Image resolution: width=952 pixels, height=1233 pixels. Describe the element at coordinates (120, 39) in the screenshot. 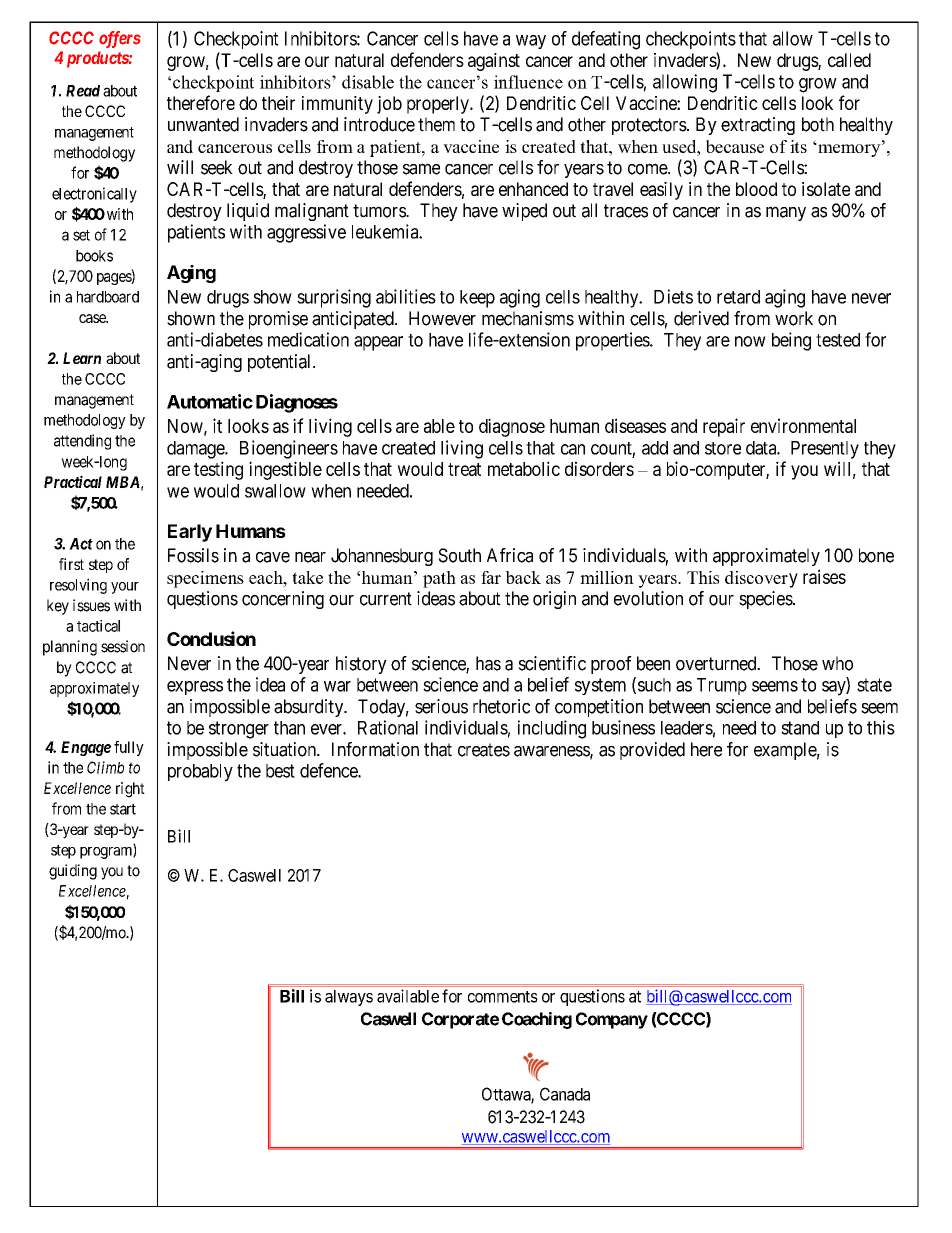

I see `offers` at that location.
